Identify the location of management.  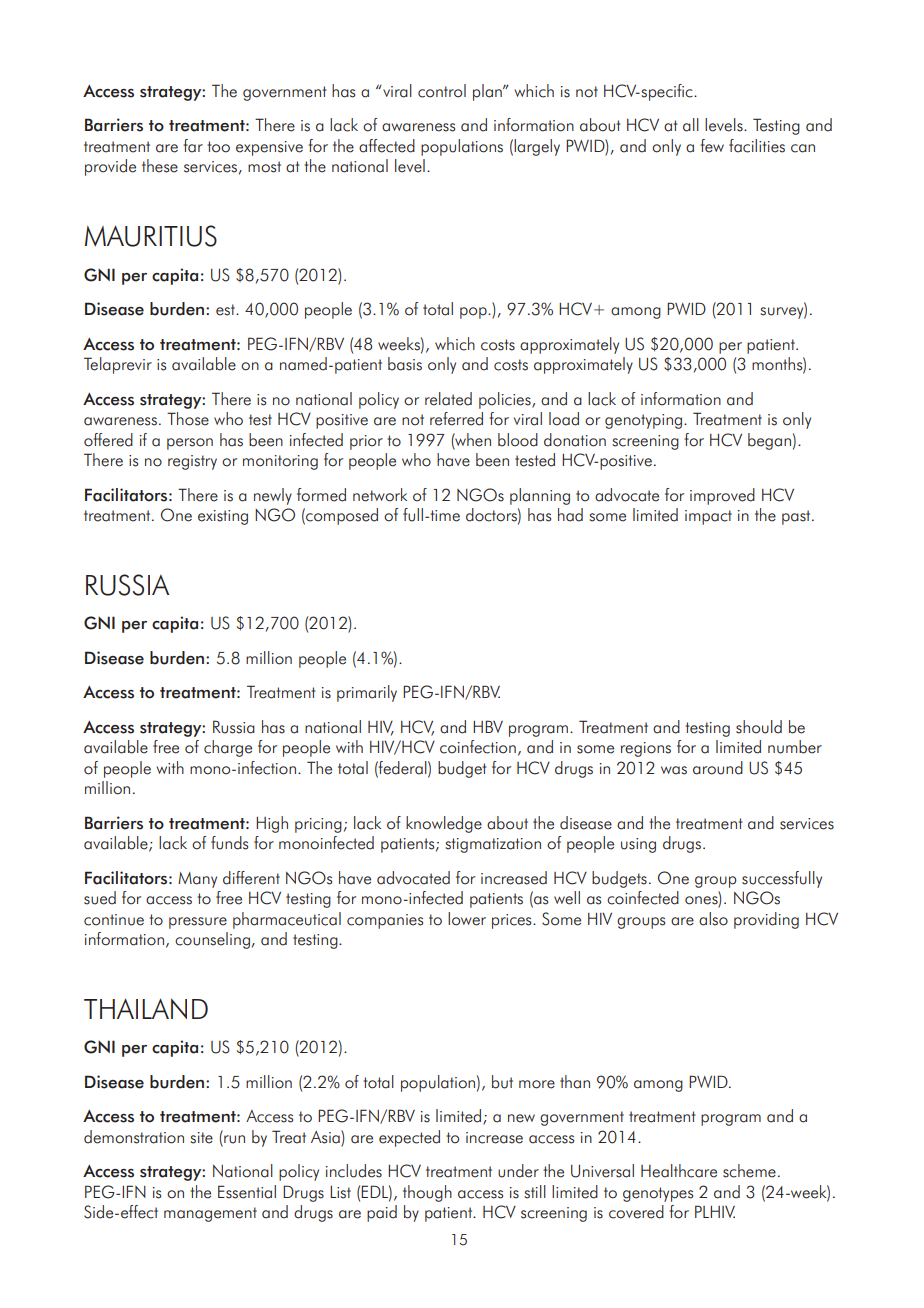
(210, 1214).
